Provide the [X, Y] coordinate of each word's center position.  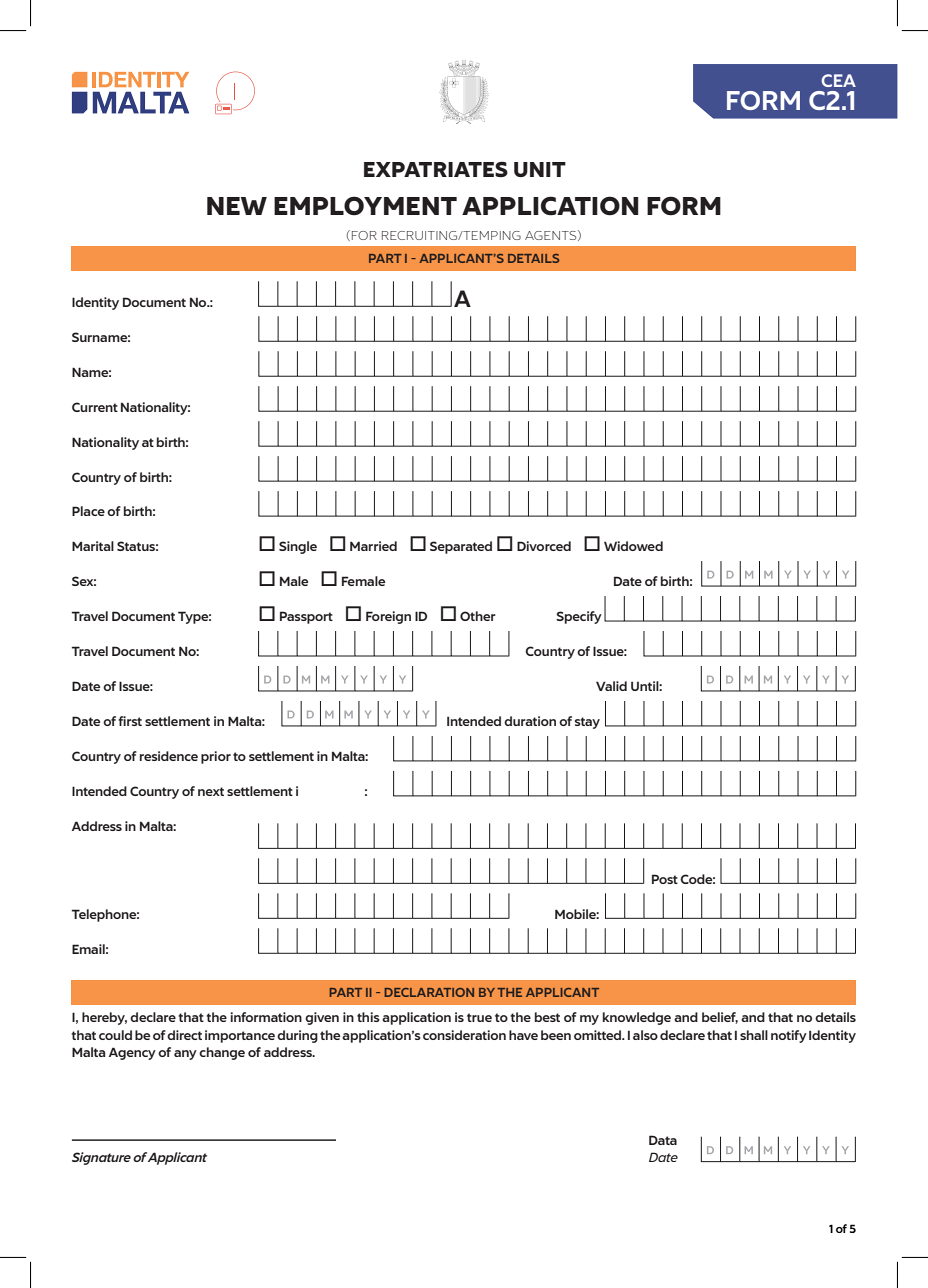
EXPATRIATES [436, 169]
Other [478, 616]
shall [754, 1035]
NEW [237, 206]
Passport [306, 617]
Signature [101, 1158]
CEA [838, 80]
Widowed [633, 546]
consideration [464, 1035]
